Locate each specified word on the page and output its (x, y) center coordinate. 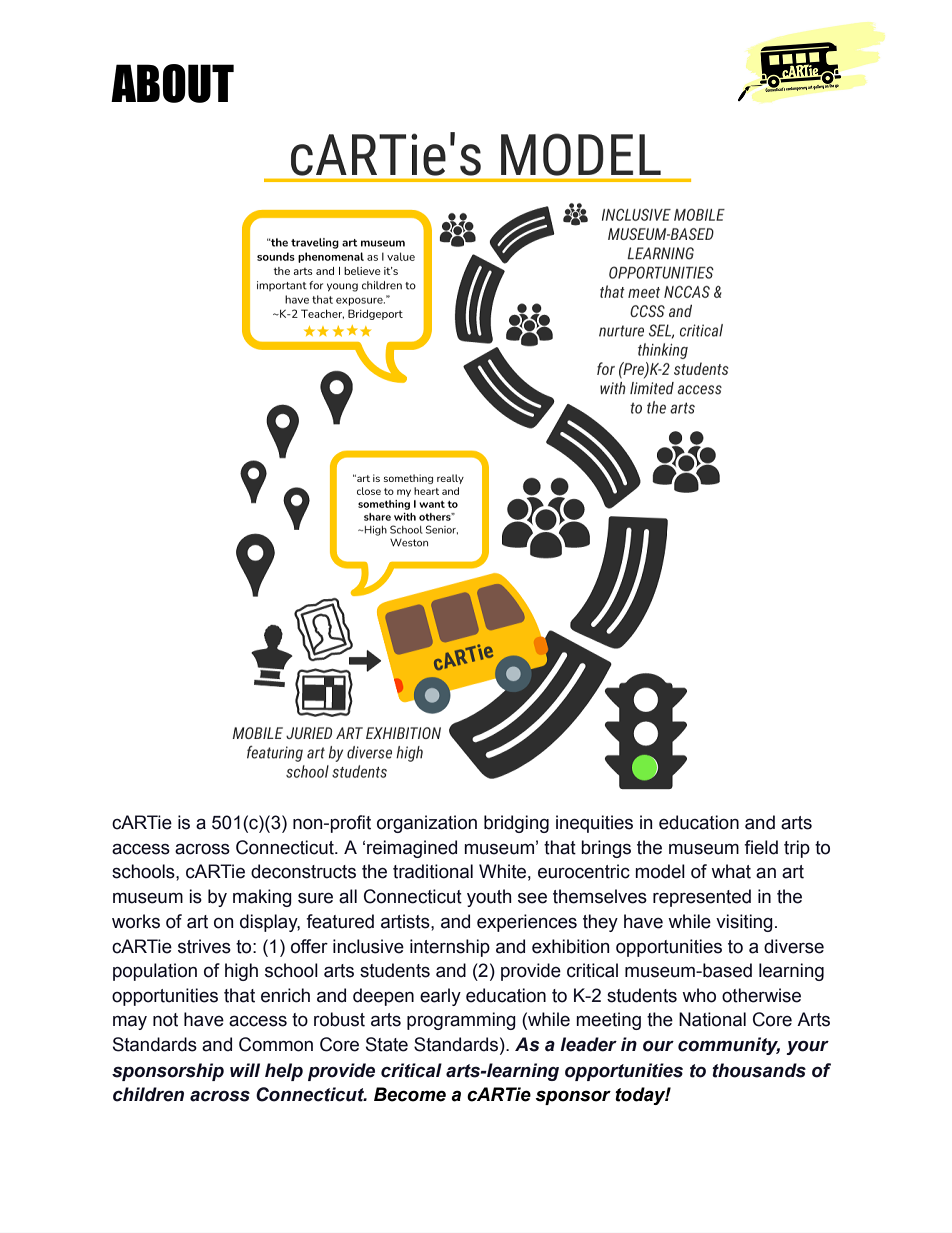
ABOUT (172, 83)
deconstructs (303, 871)
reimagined (412, 849)
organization (427, 824)
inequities (594, 824)
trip (797, 849)
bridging (516, 824)
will (245, 1070)
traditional (433, 871)
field (761, 847)
